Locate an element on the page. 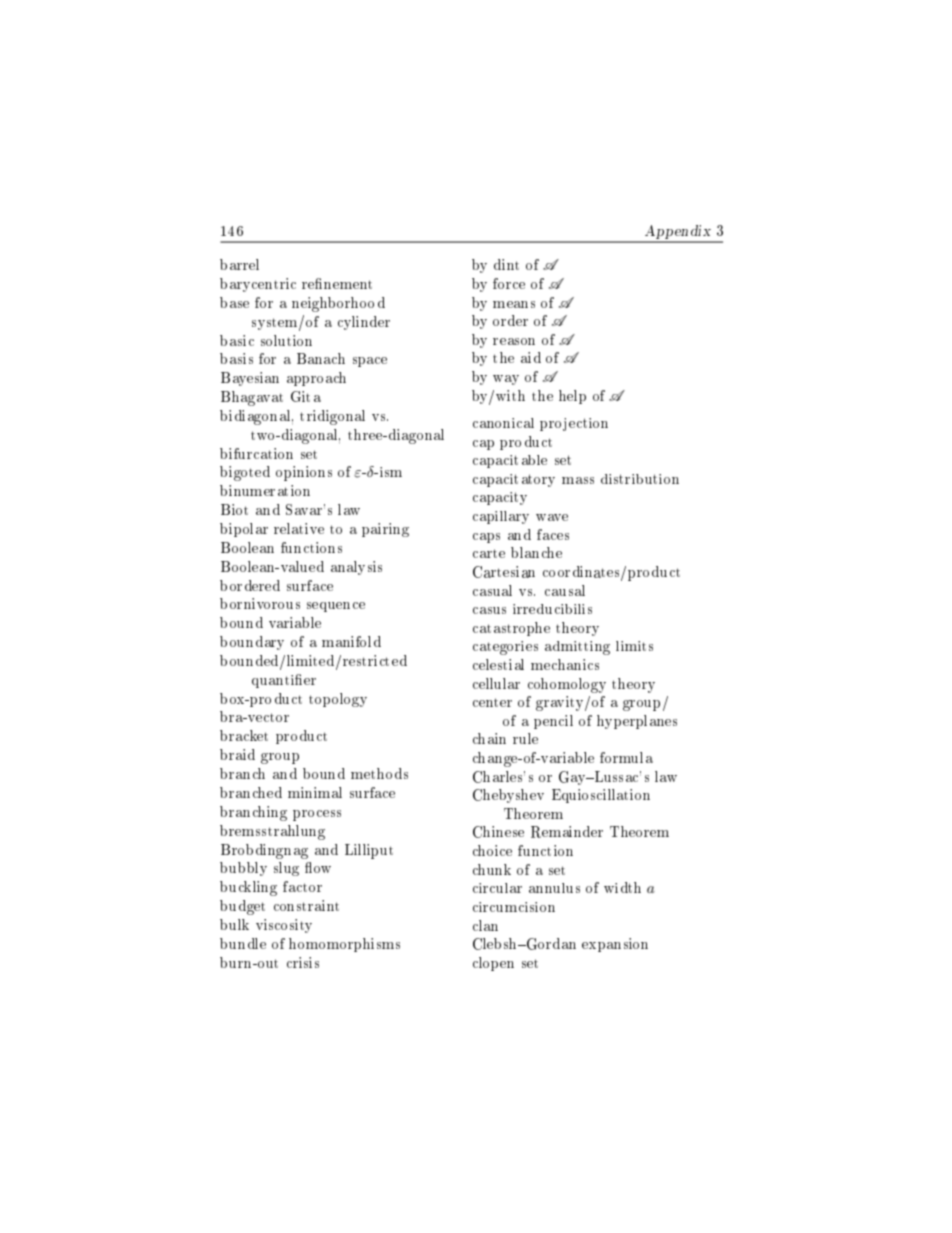  Chebyshev is located at coordinates (508, 796).
